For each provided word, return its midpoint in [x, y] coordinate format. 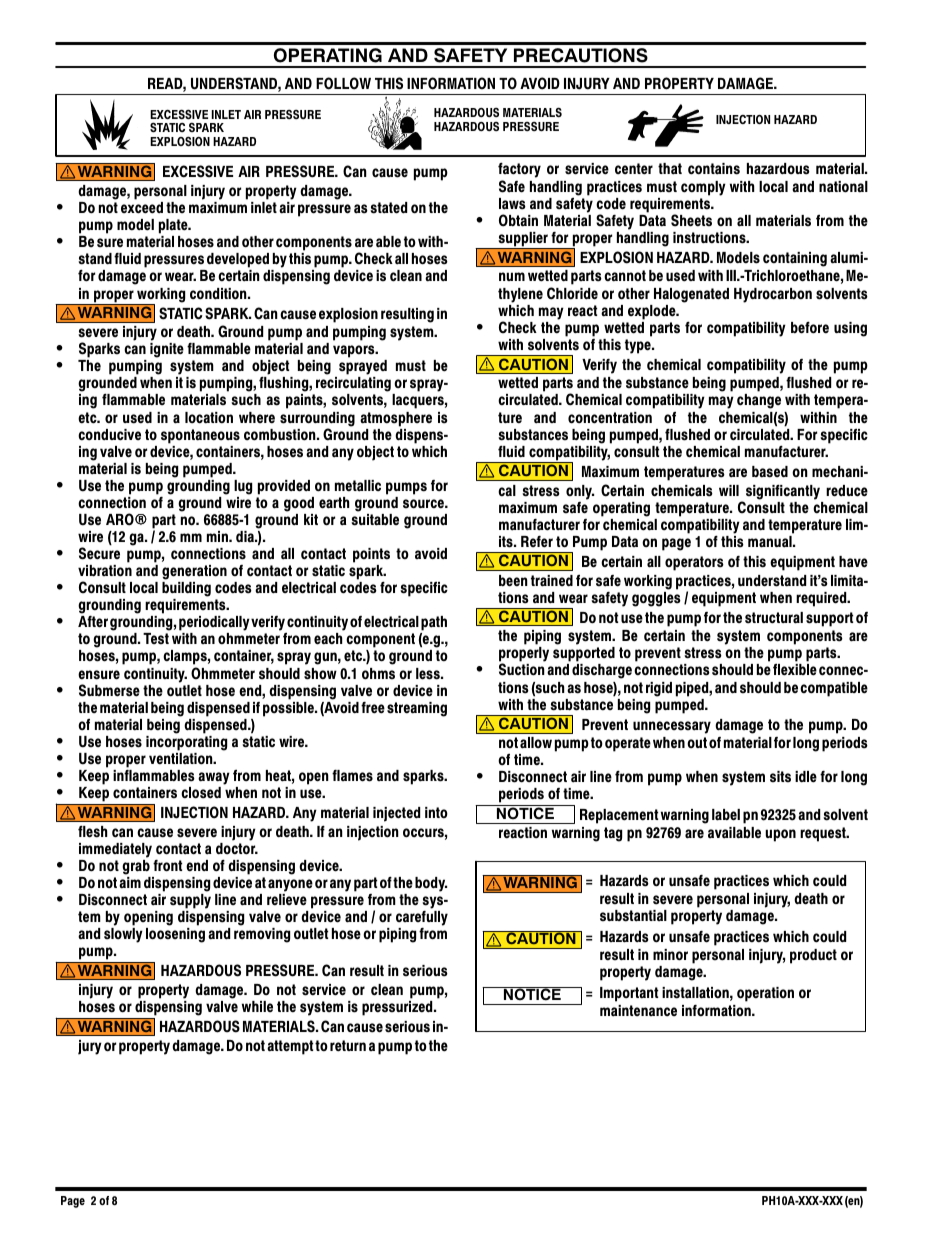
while [257, 1006]
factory [519, 171]
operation [765, 994]
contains [714, 169]
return [348, 1046]
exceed [142, 208]
